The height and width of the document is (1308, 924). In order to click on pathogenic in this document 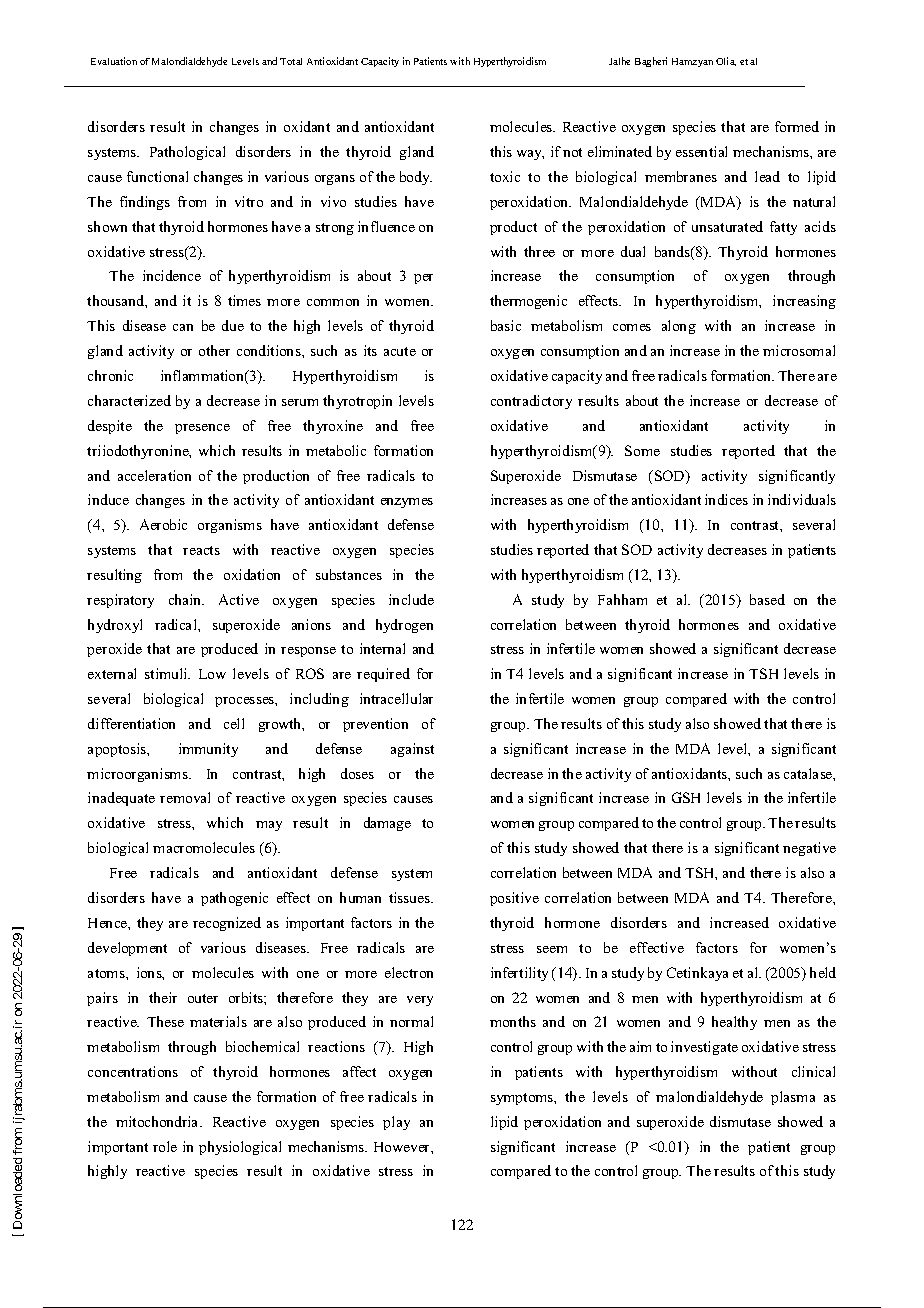, I will do `click(234, 899)`.
